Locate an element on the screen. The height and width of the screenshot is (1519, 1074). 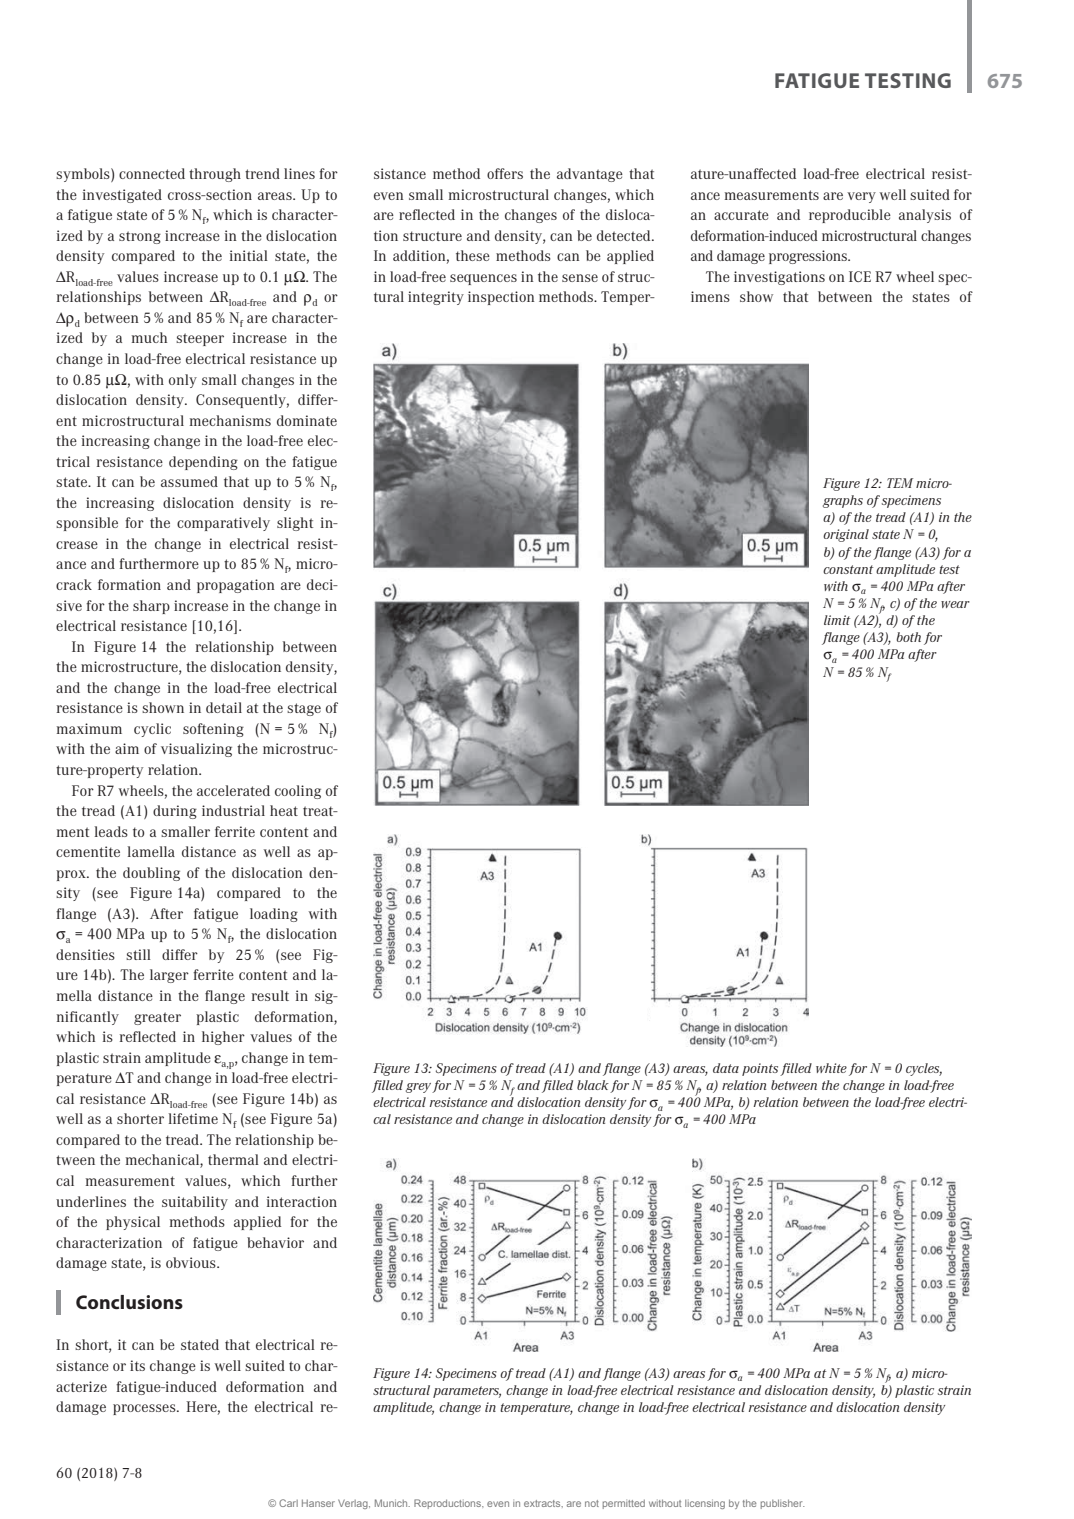
not is located at coordinates (592, 1503).
